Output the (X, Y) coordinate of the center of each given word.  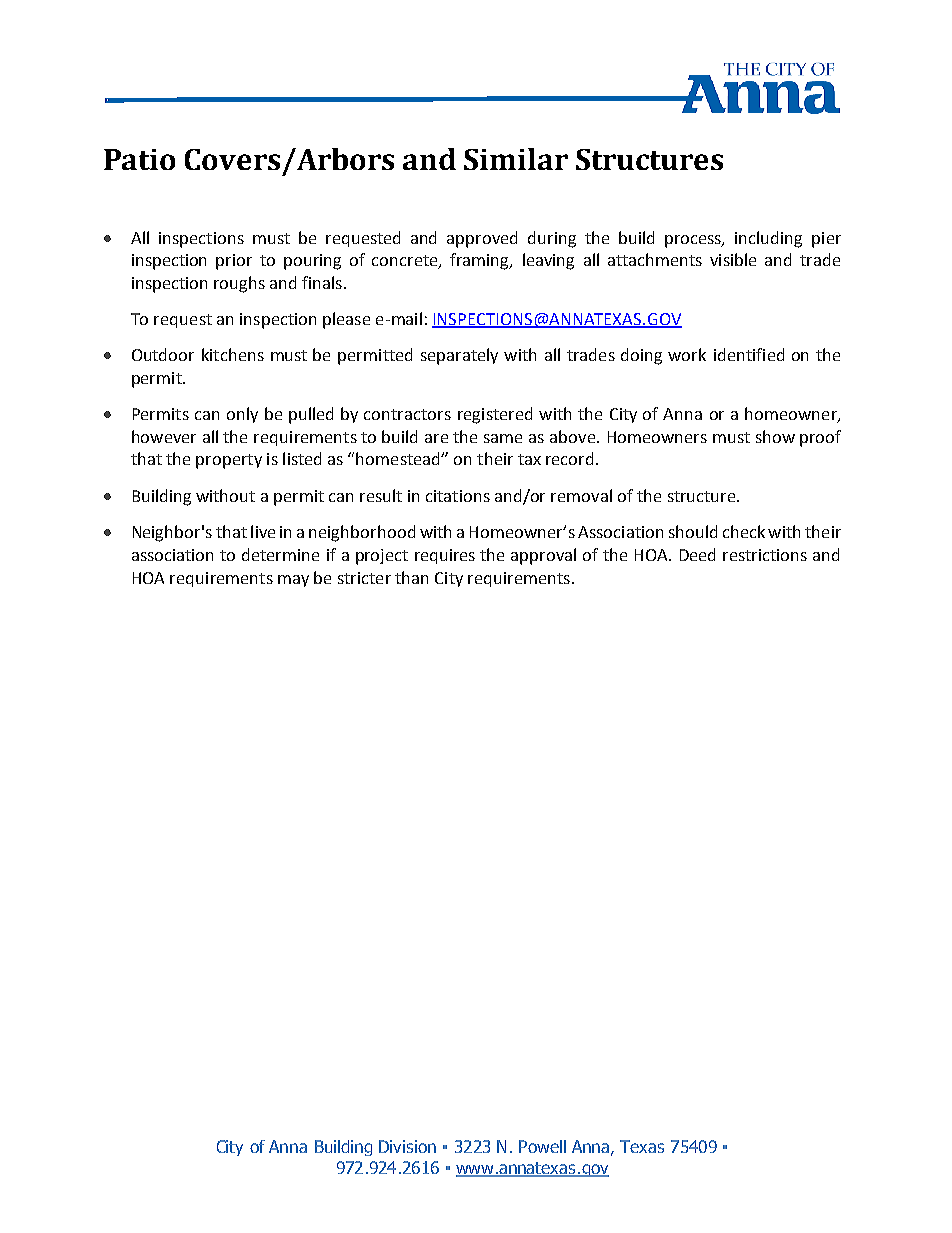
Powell (542, 1146)
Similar (516, 159)
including (768, 239)
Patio (139, 159)
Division (407, 1146)
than (411, 577)
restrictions (765, 555)
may (293, 581)
